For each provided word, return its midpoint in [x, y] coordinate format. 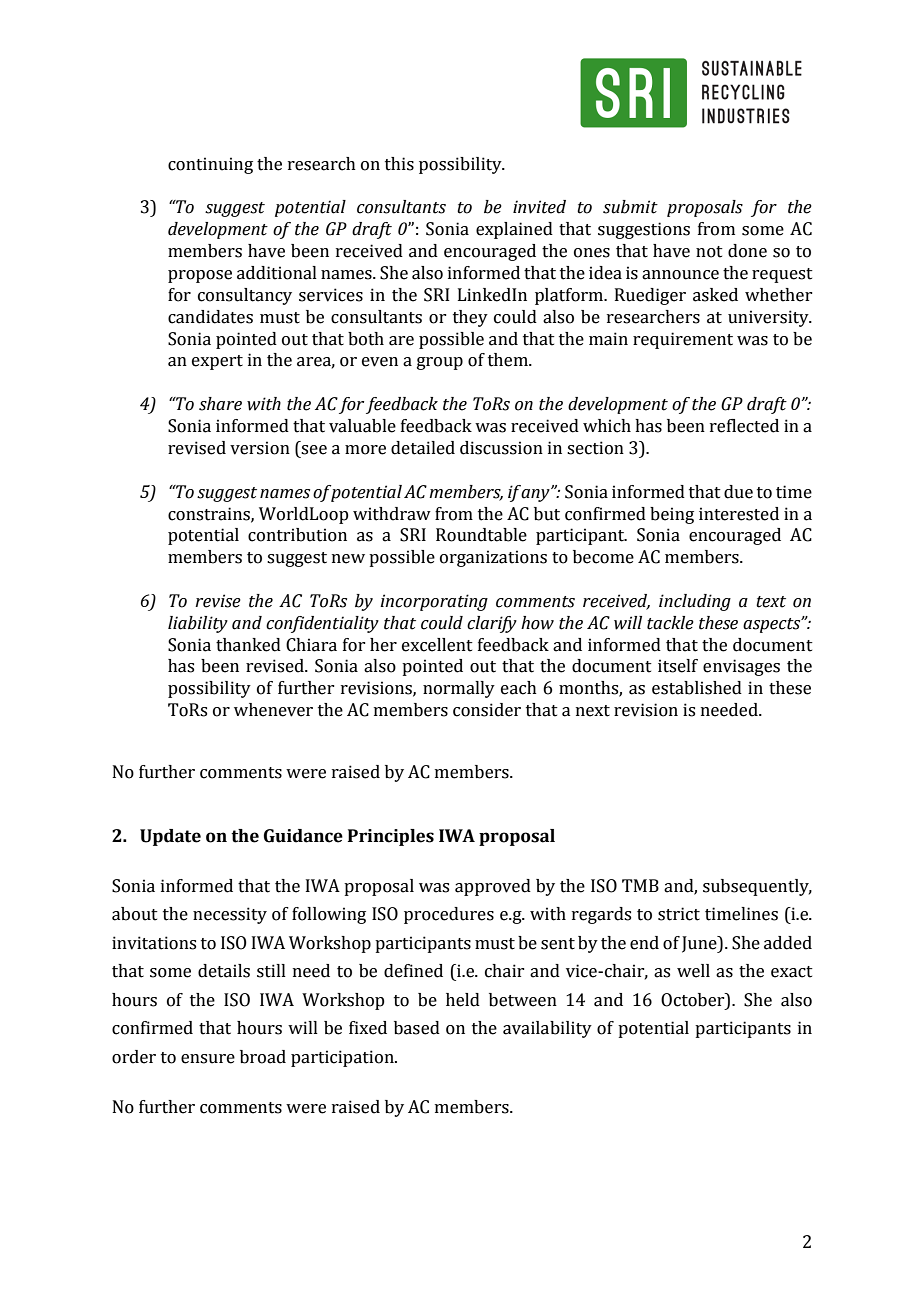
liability [198, 624]
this [399, 164]
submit [630, 207]
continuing [210, 165]
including [695, 602]
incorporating [434, 602]
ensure [208, 1059]
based [417, 1028]
